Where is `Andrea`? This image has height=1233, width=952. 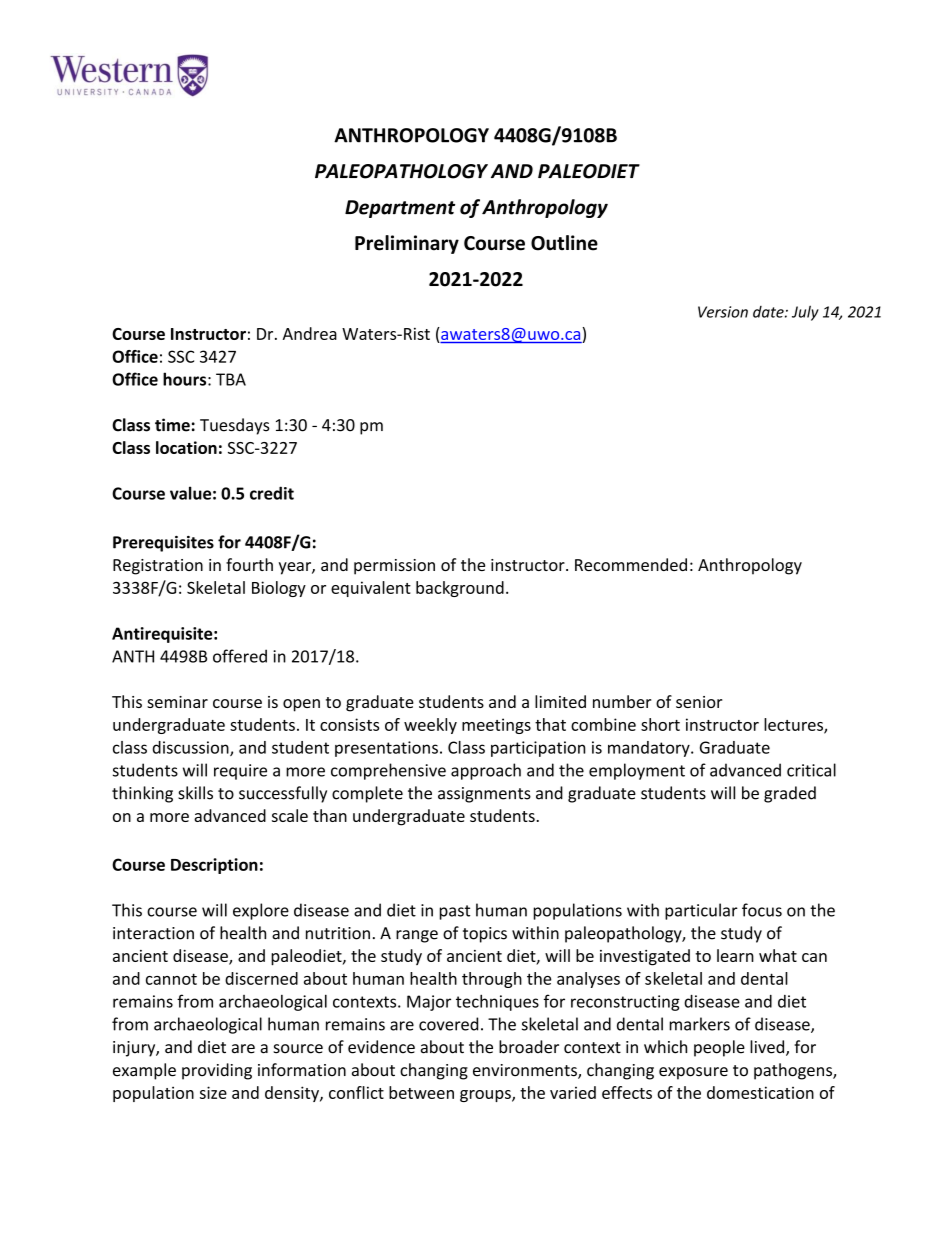 Andrea is located at coordinates (310, 333).
